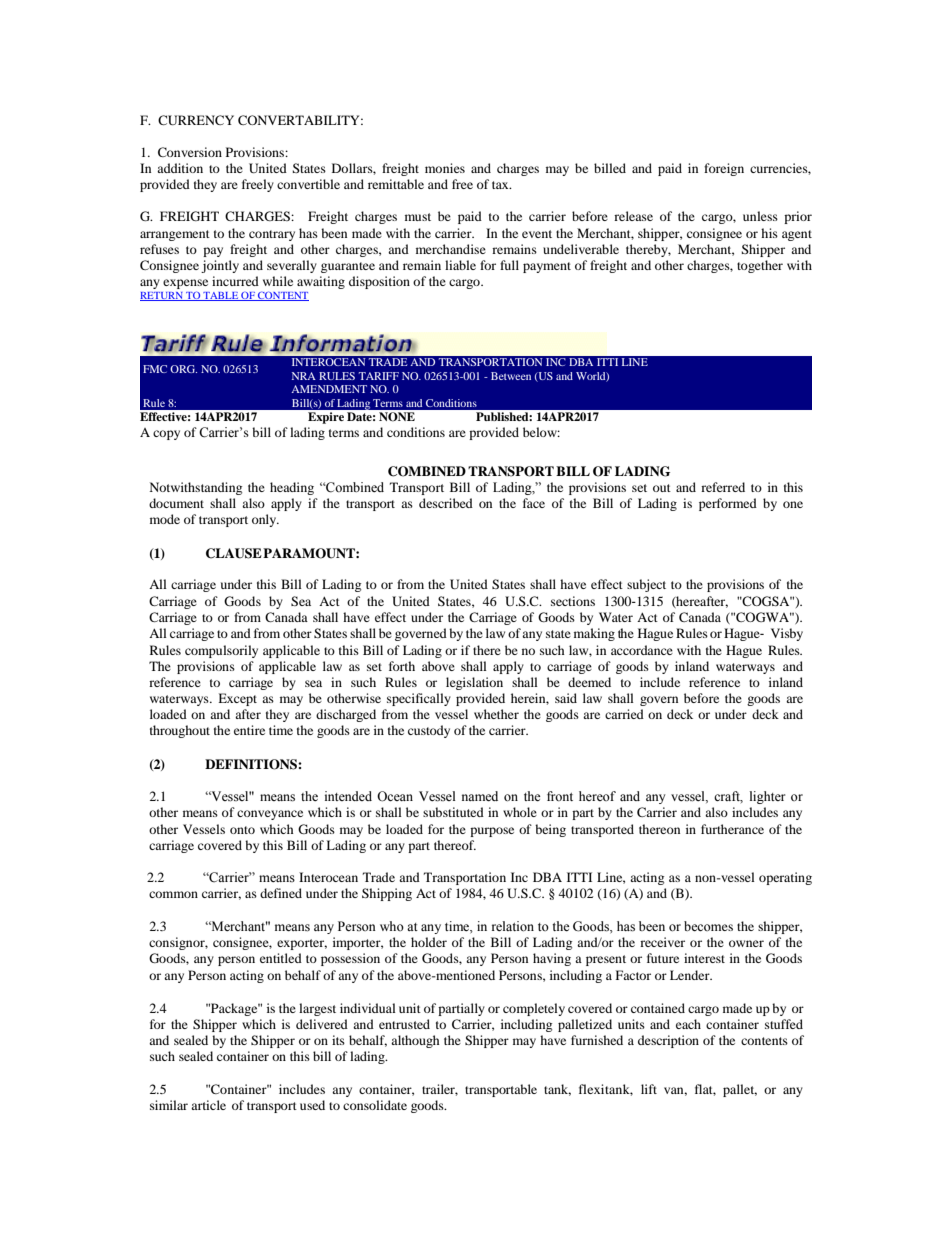  What do you see at coordinates (190, 152) in the image?
I see `Conversion` at bounding box center [190, 152].
